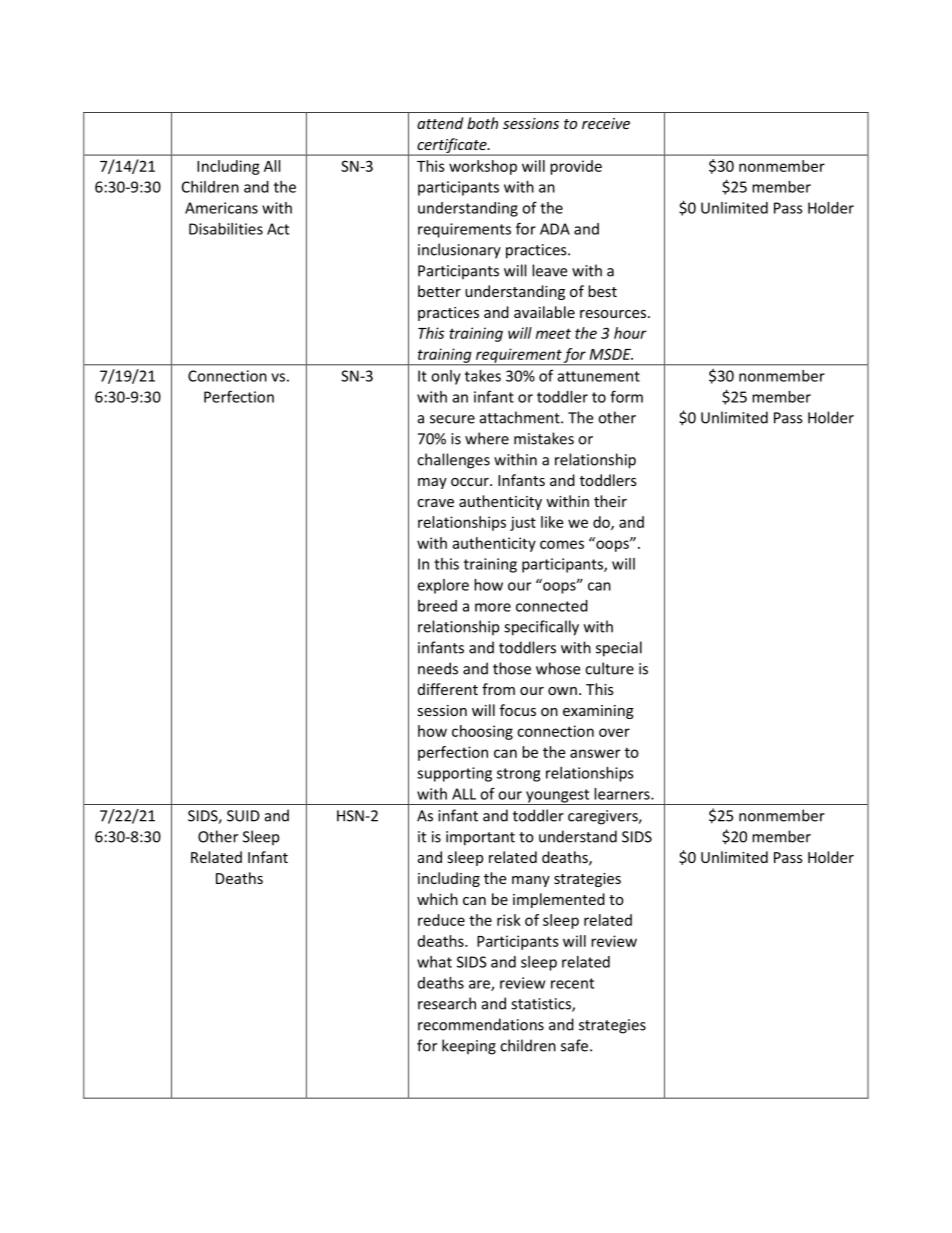  I want to click on attend, so click(440, 123).
